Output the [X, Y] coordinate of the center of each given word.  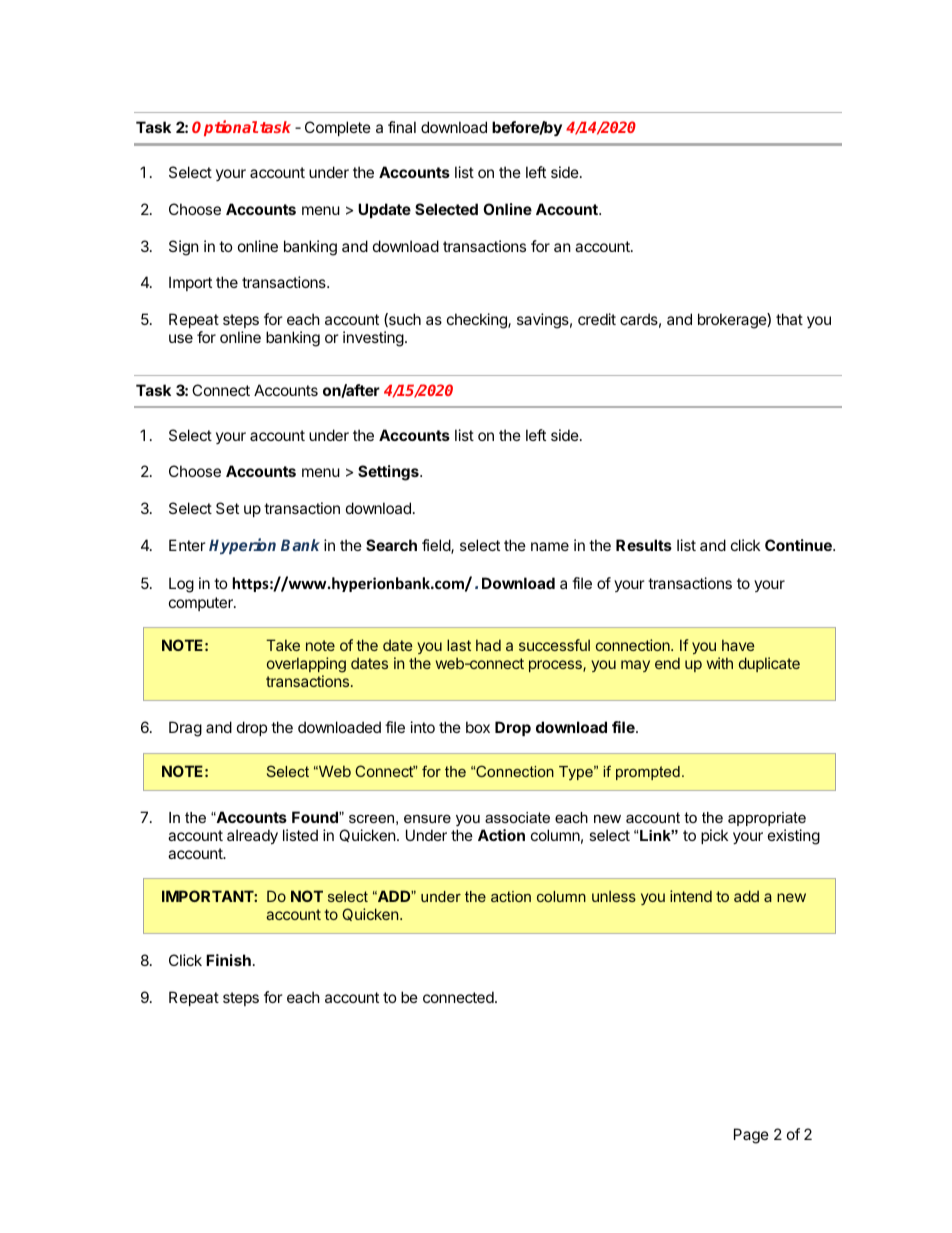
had [488, 645]
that [789, 319]
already [252, 836]
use [181, 338]
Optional [225, 128]
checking [478, 321]
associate [517, 817]
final [402, 127]
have [738, 645]
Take [283, 645]
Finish [228, 960]
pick [714, 836]
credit [597, 319]
